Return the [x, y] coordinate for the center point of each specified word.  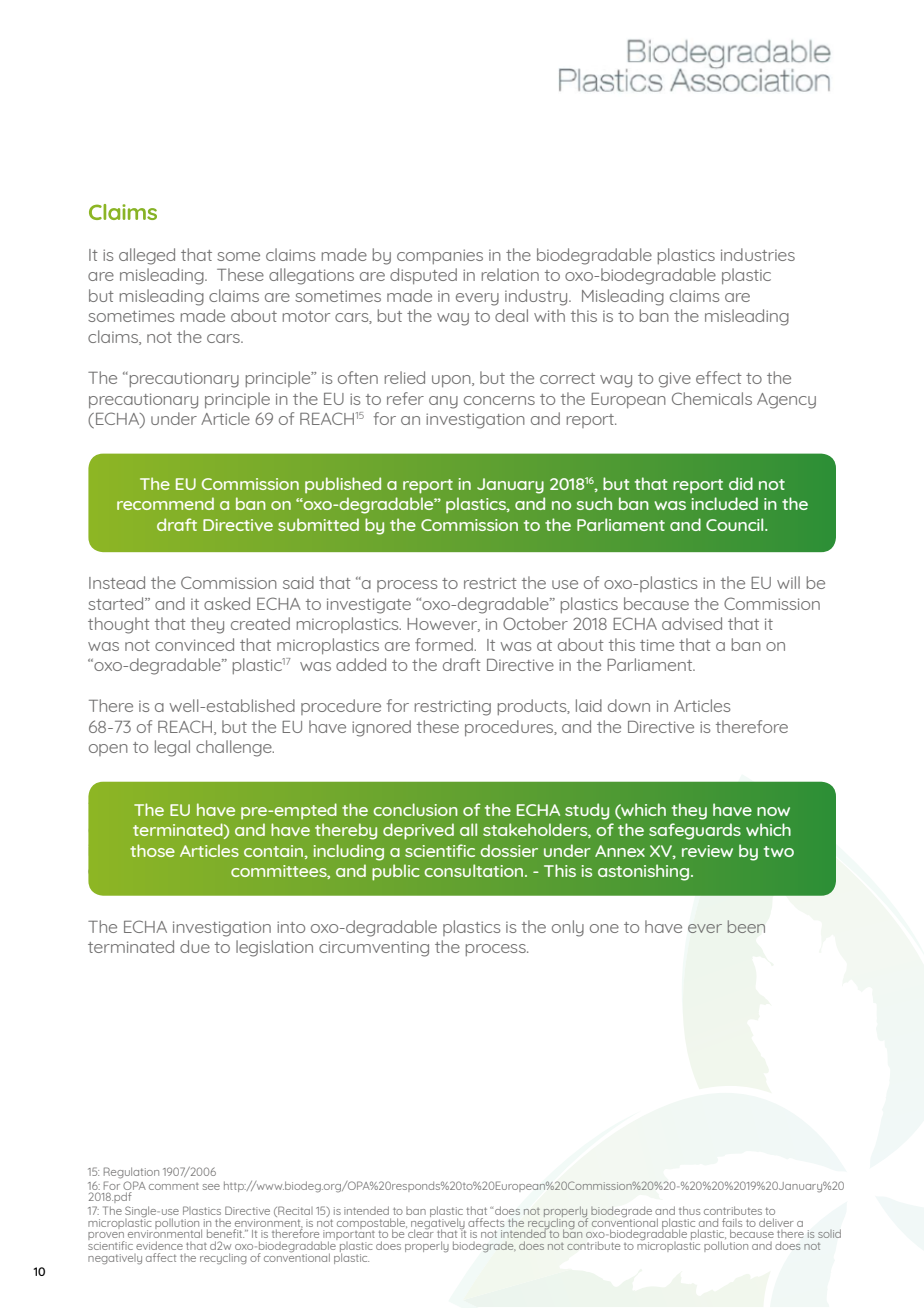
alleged [147, 256]
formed [445, 644]
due [195, 946]
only [568, 928]
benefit [225, 1233]
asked [227, 603]
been [746, 926]
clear [420, 1232]
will [788, 582]
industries [758, 254]
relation [510, 274]
